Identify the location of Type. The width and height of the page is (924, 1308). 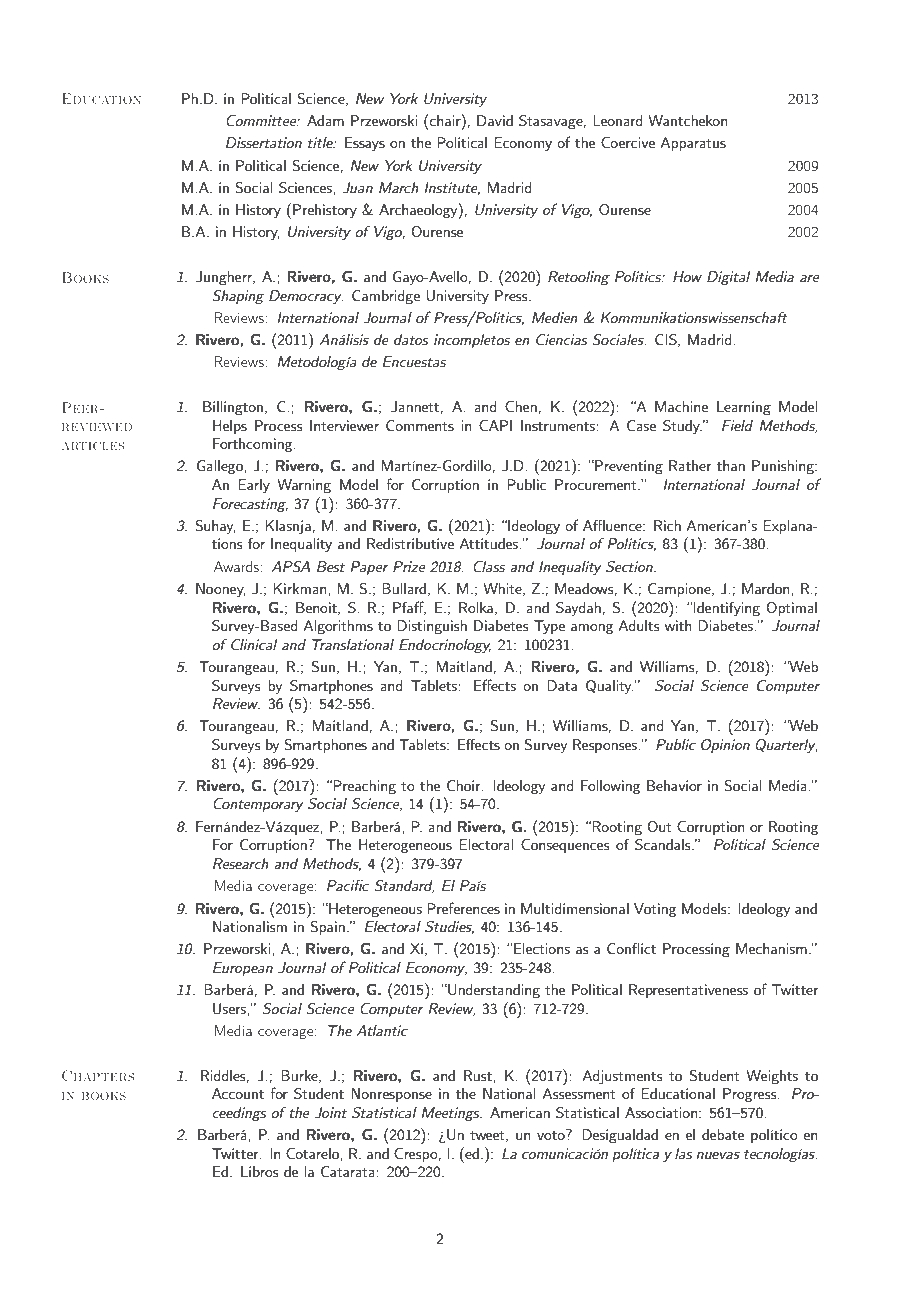
(549, 627).
